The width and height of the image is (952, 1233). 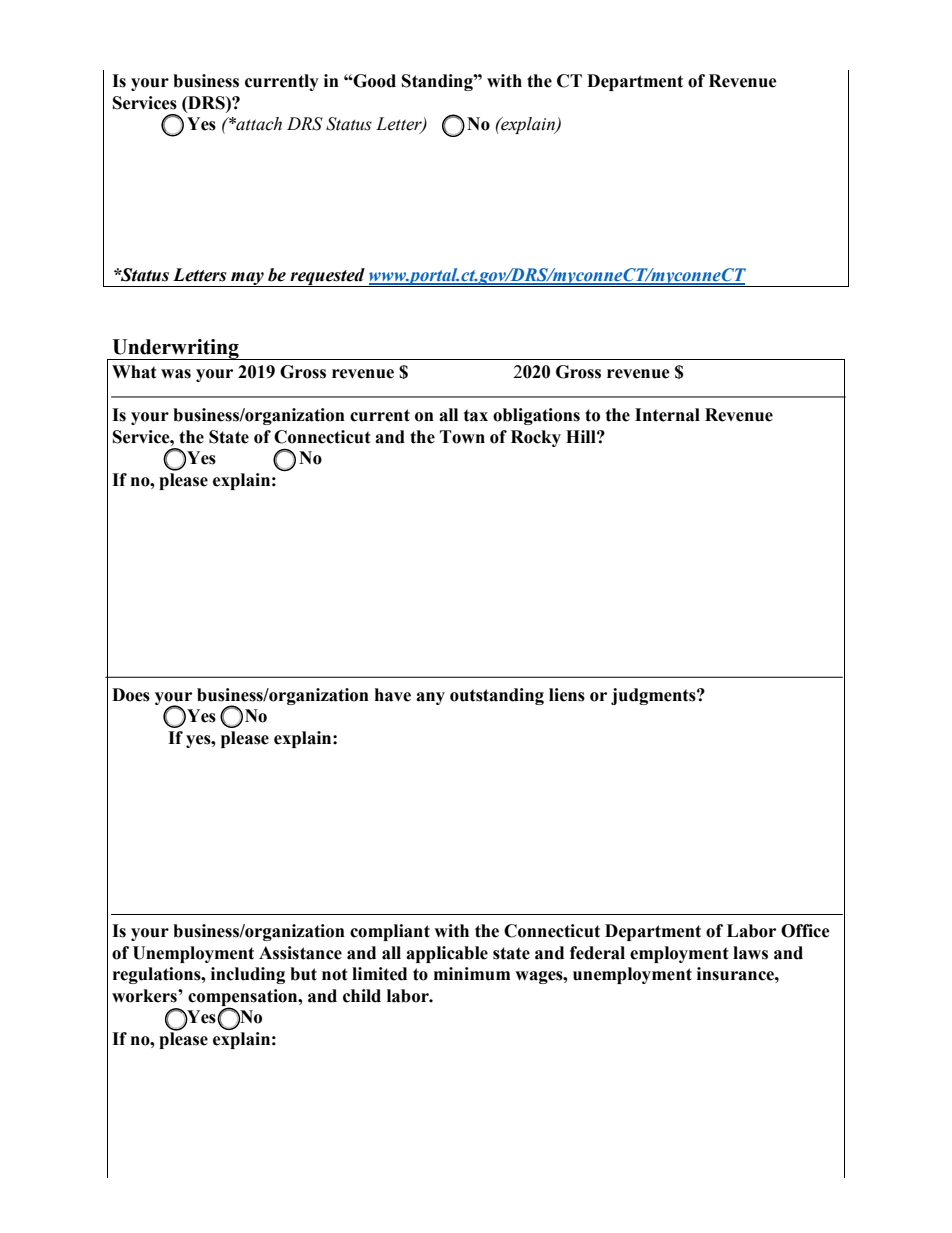 I want to click on may, so click(x=247, y=279).
